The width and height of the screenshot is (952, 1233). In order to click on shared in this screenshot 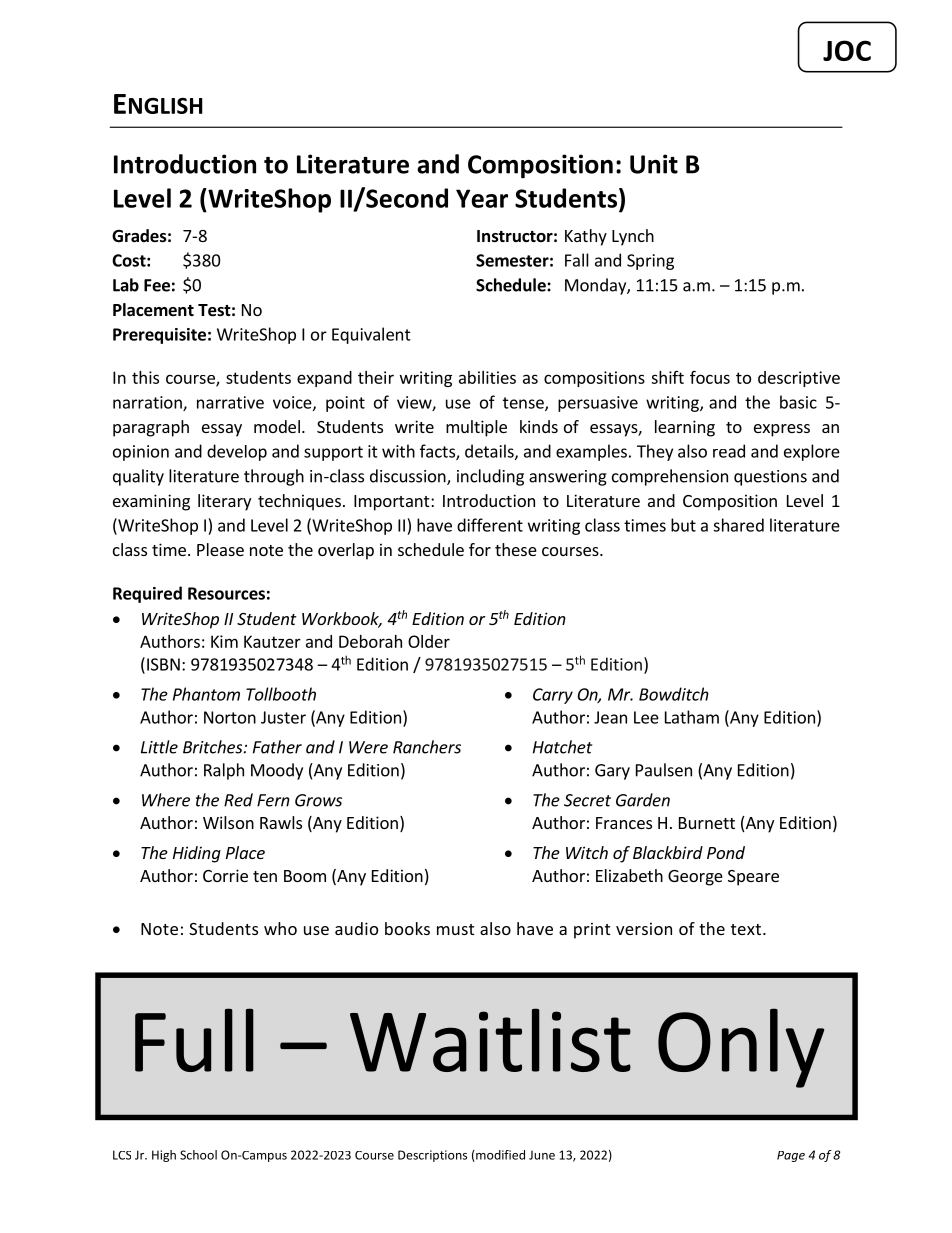, I will do `click(738, 525)`.
